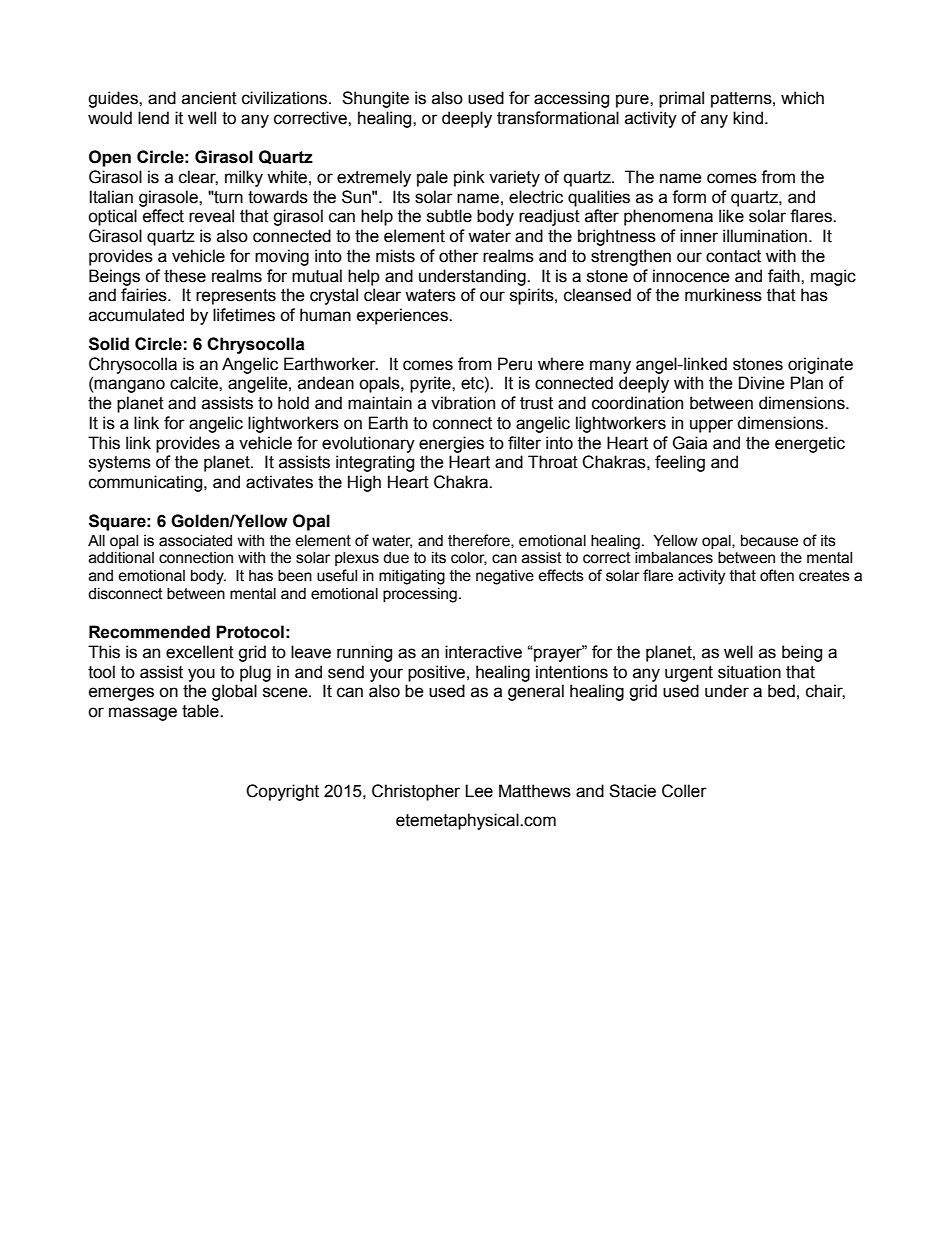 The height and width of the document is (1233, 952). Describe the element at coordinates (723, 295) in the document. I see `murkiness` at that location.
